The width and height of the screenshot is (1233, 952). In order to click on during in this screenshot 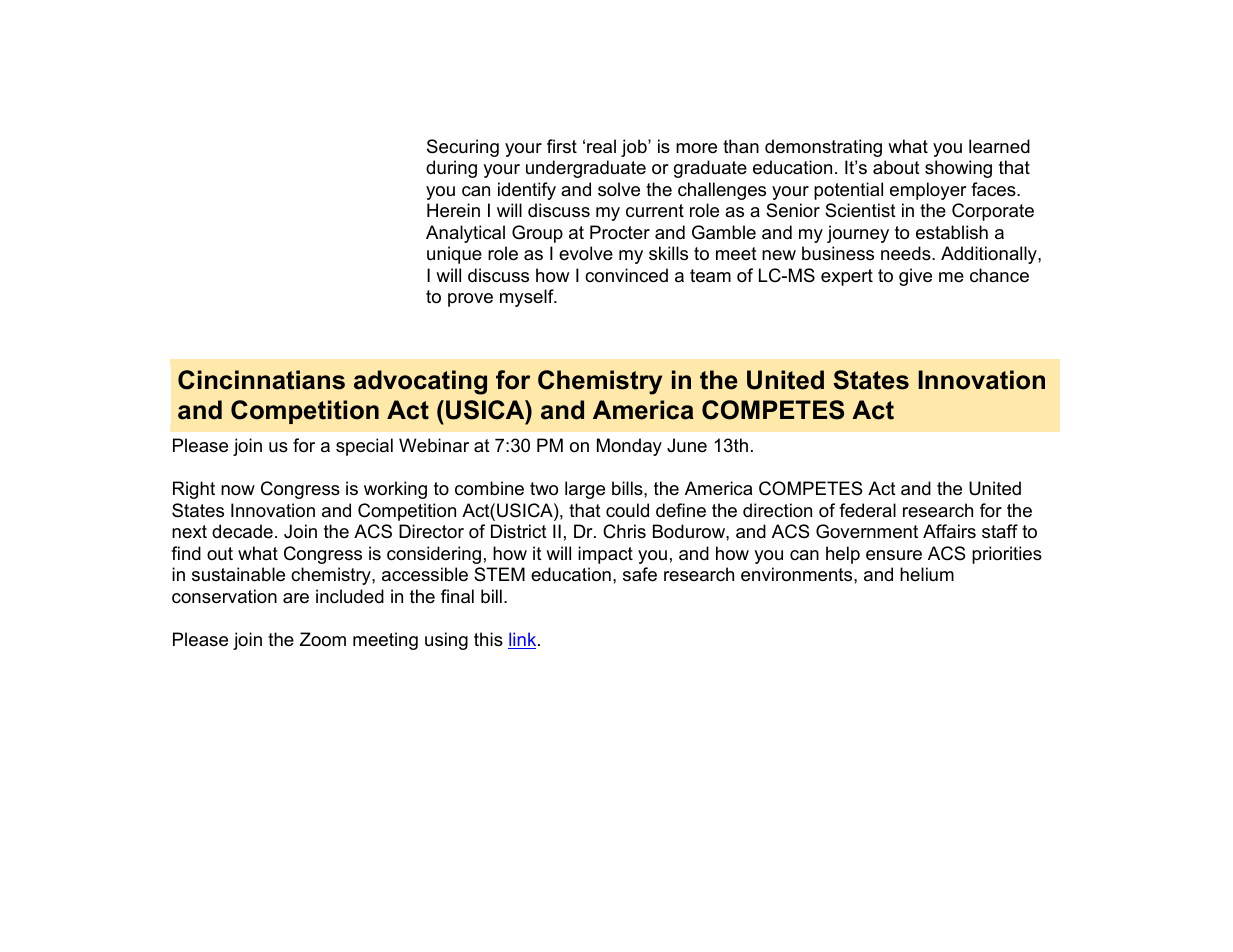, I will do `click(451, 169)`.
